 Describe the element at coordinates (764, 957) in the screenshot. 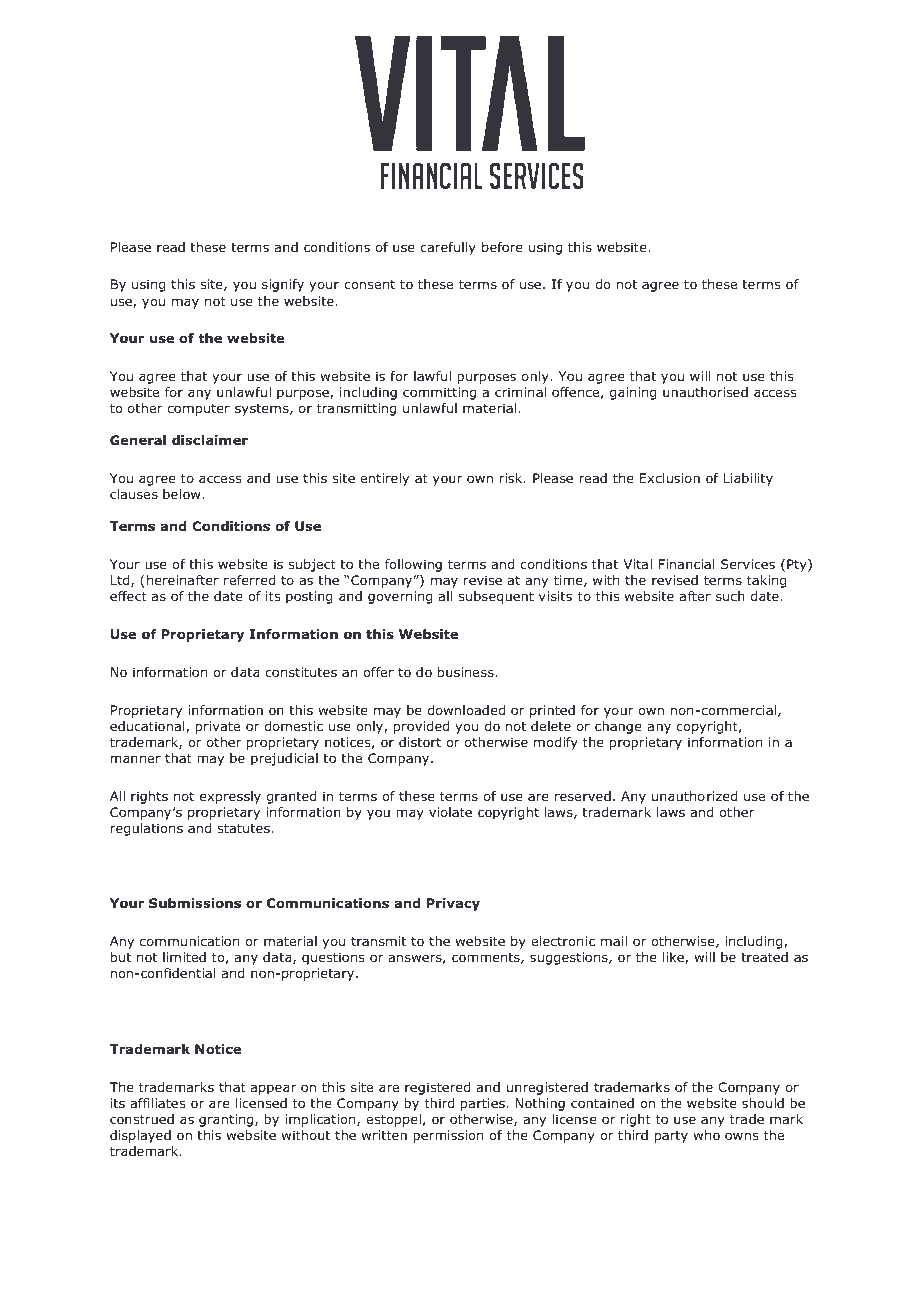

I see `treated` at that location.
